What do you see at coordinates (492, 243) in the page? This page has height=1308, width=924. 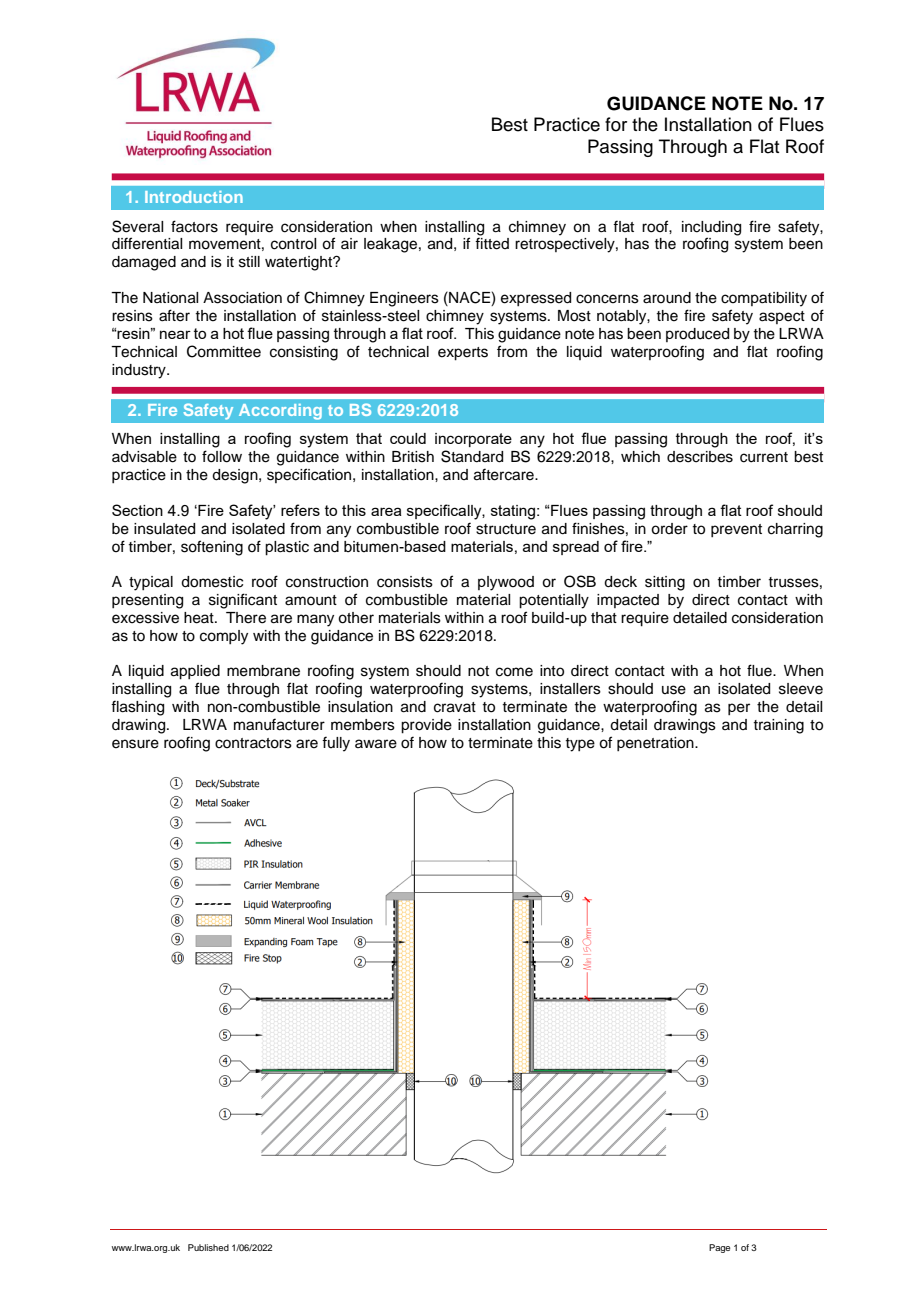 I see `fitted` at bounding box center [492, 243].
